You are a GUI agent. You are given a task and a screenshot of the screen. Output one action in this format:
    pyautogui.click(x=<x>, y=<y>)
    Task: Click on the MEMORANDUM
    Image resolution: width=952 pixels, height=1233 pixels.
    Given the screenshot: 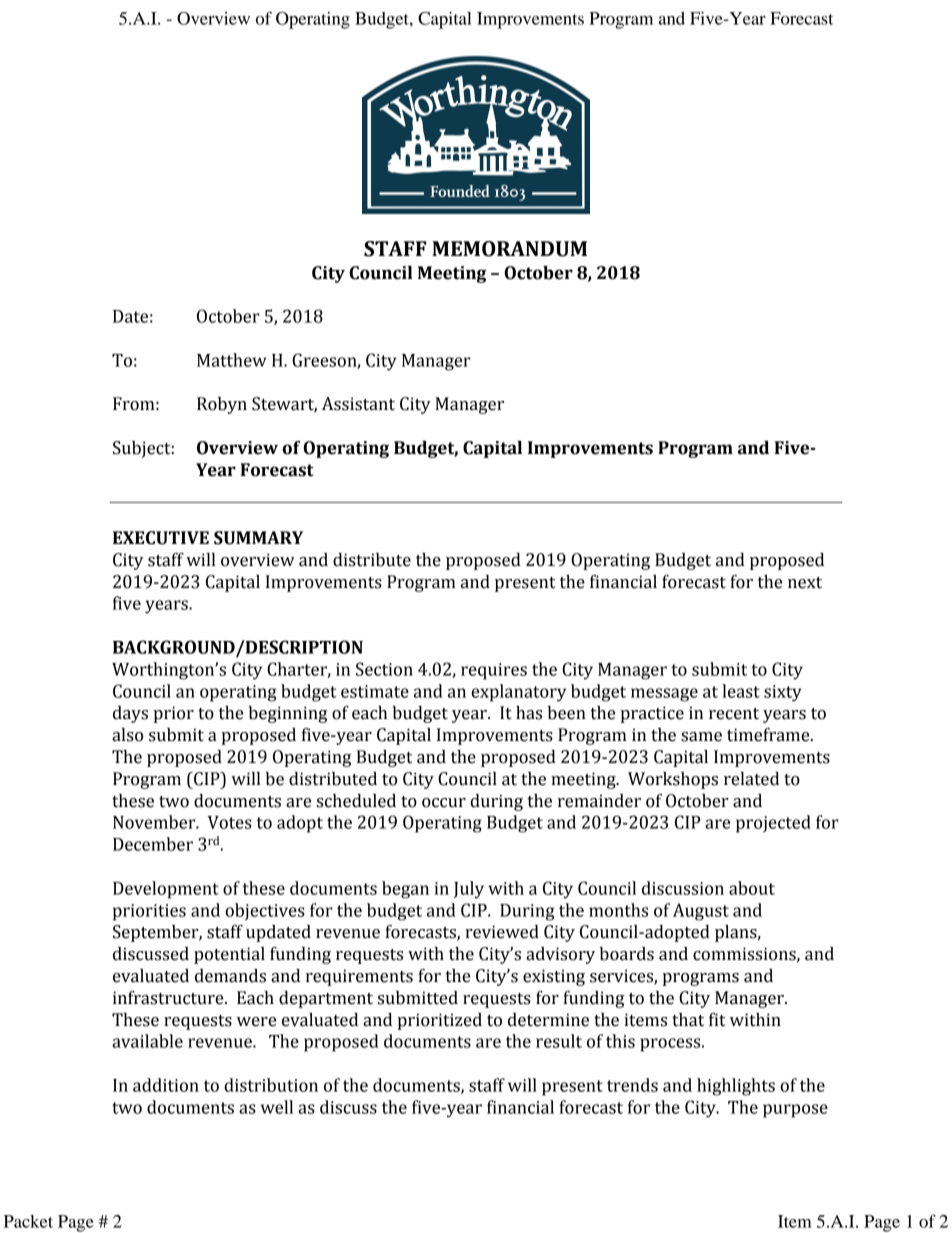 What is the action you would take?
    pyautogui.click(x=509, y=249)
